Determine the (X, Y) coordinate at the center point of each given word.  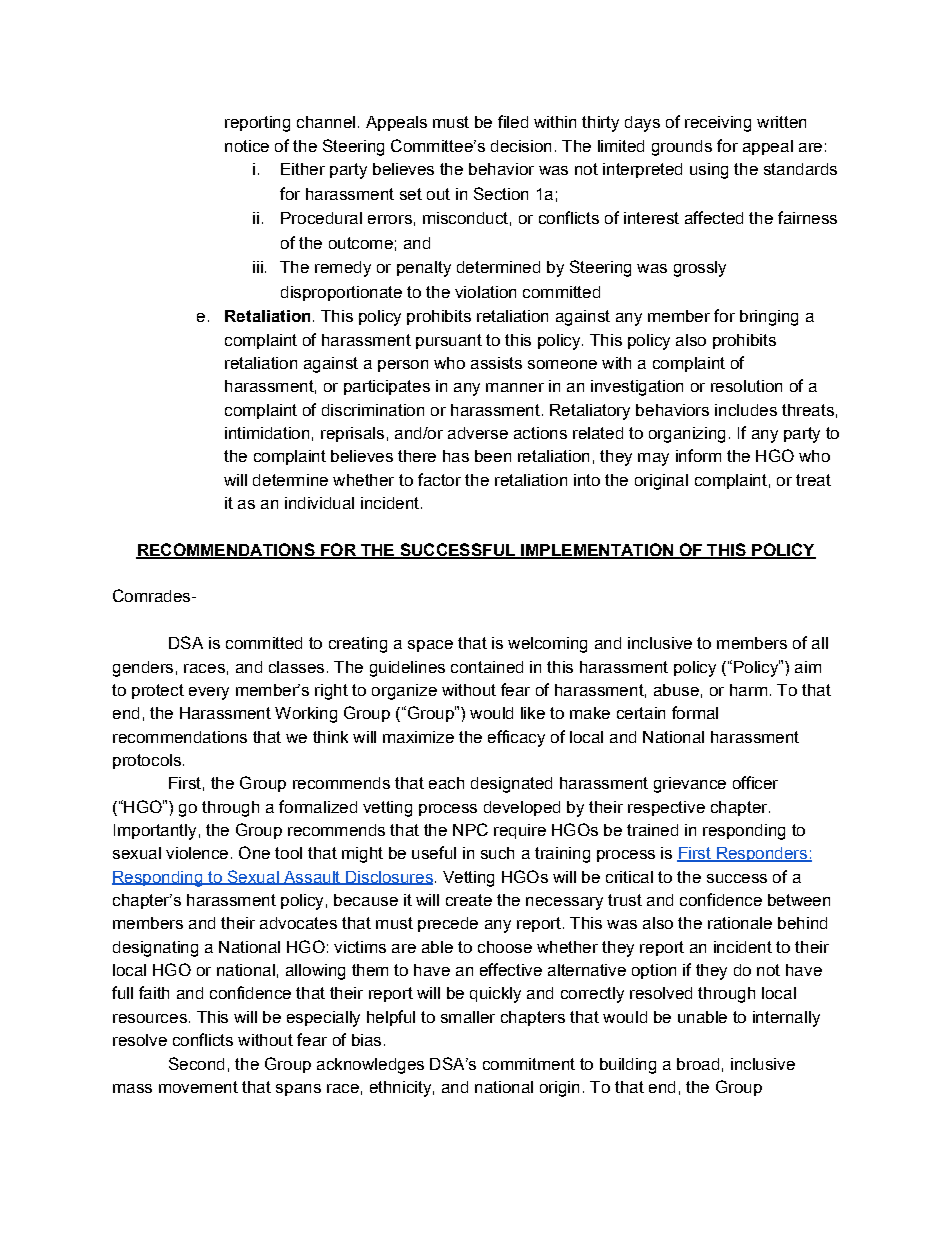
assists (496, 363)
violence (197, 853)
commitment (529, 1064)
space (430, 646)
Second (196, 1063)
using (709, 171)
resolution (746, 386)
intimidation (267, 433)
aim (808, 667)
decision (521, 146)
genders (143, 669)
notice (247, 146)
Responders (762, 854)
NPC (470, 829)
